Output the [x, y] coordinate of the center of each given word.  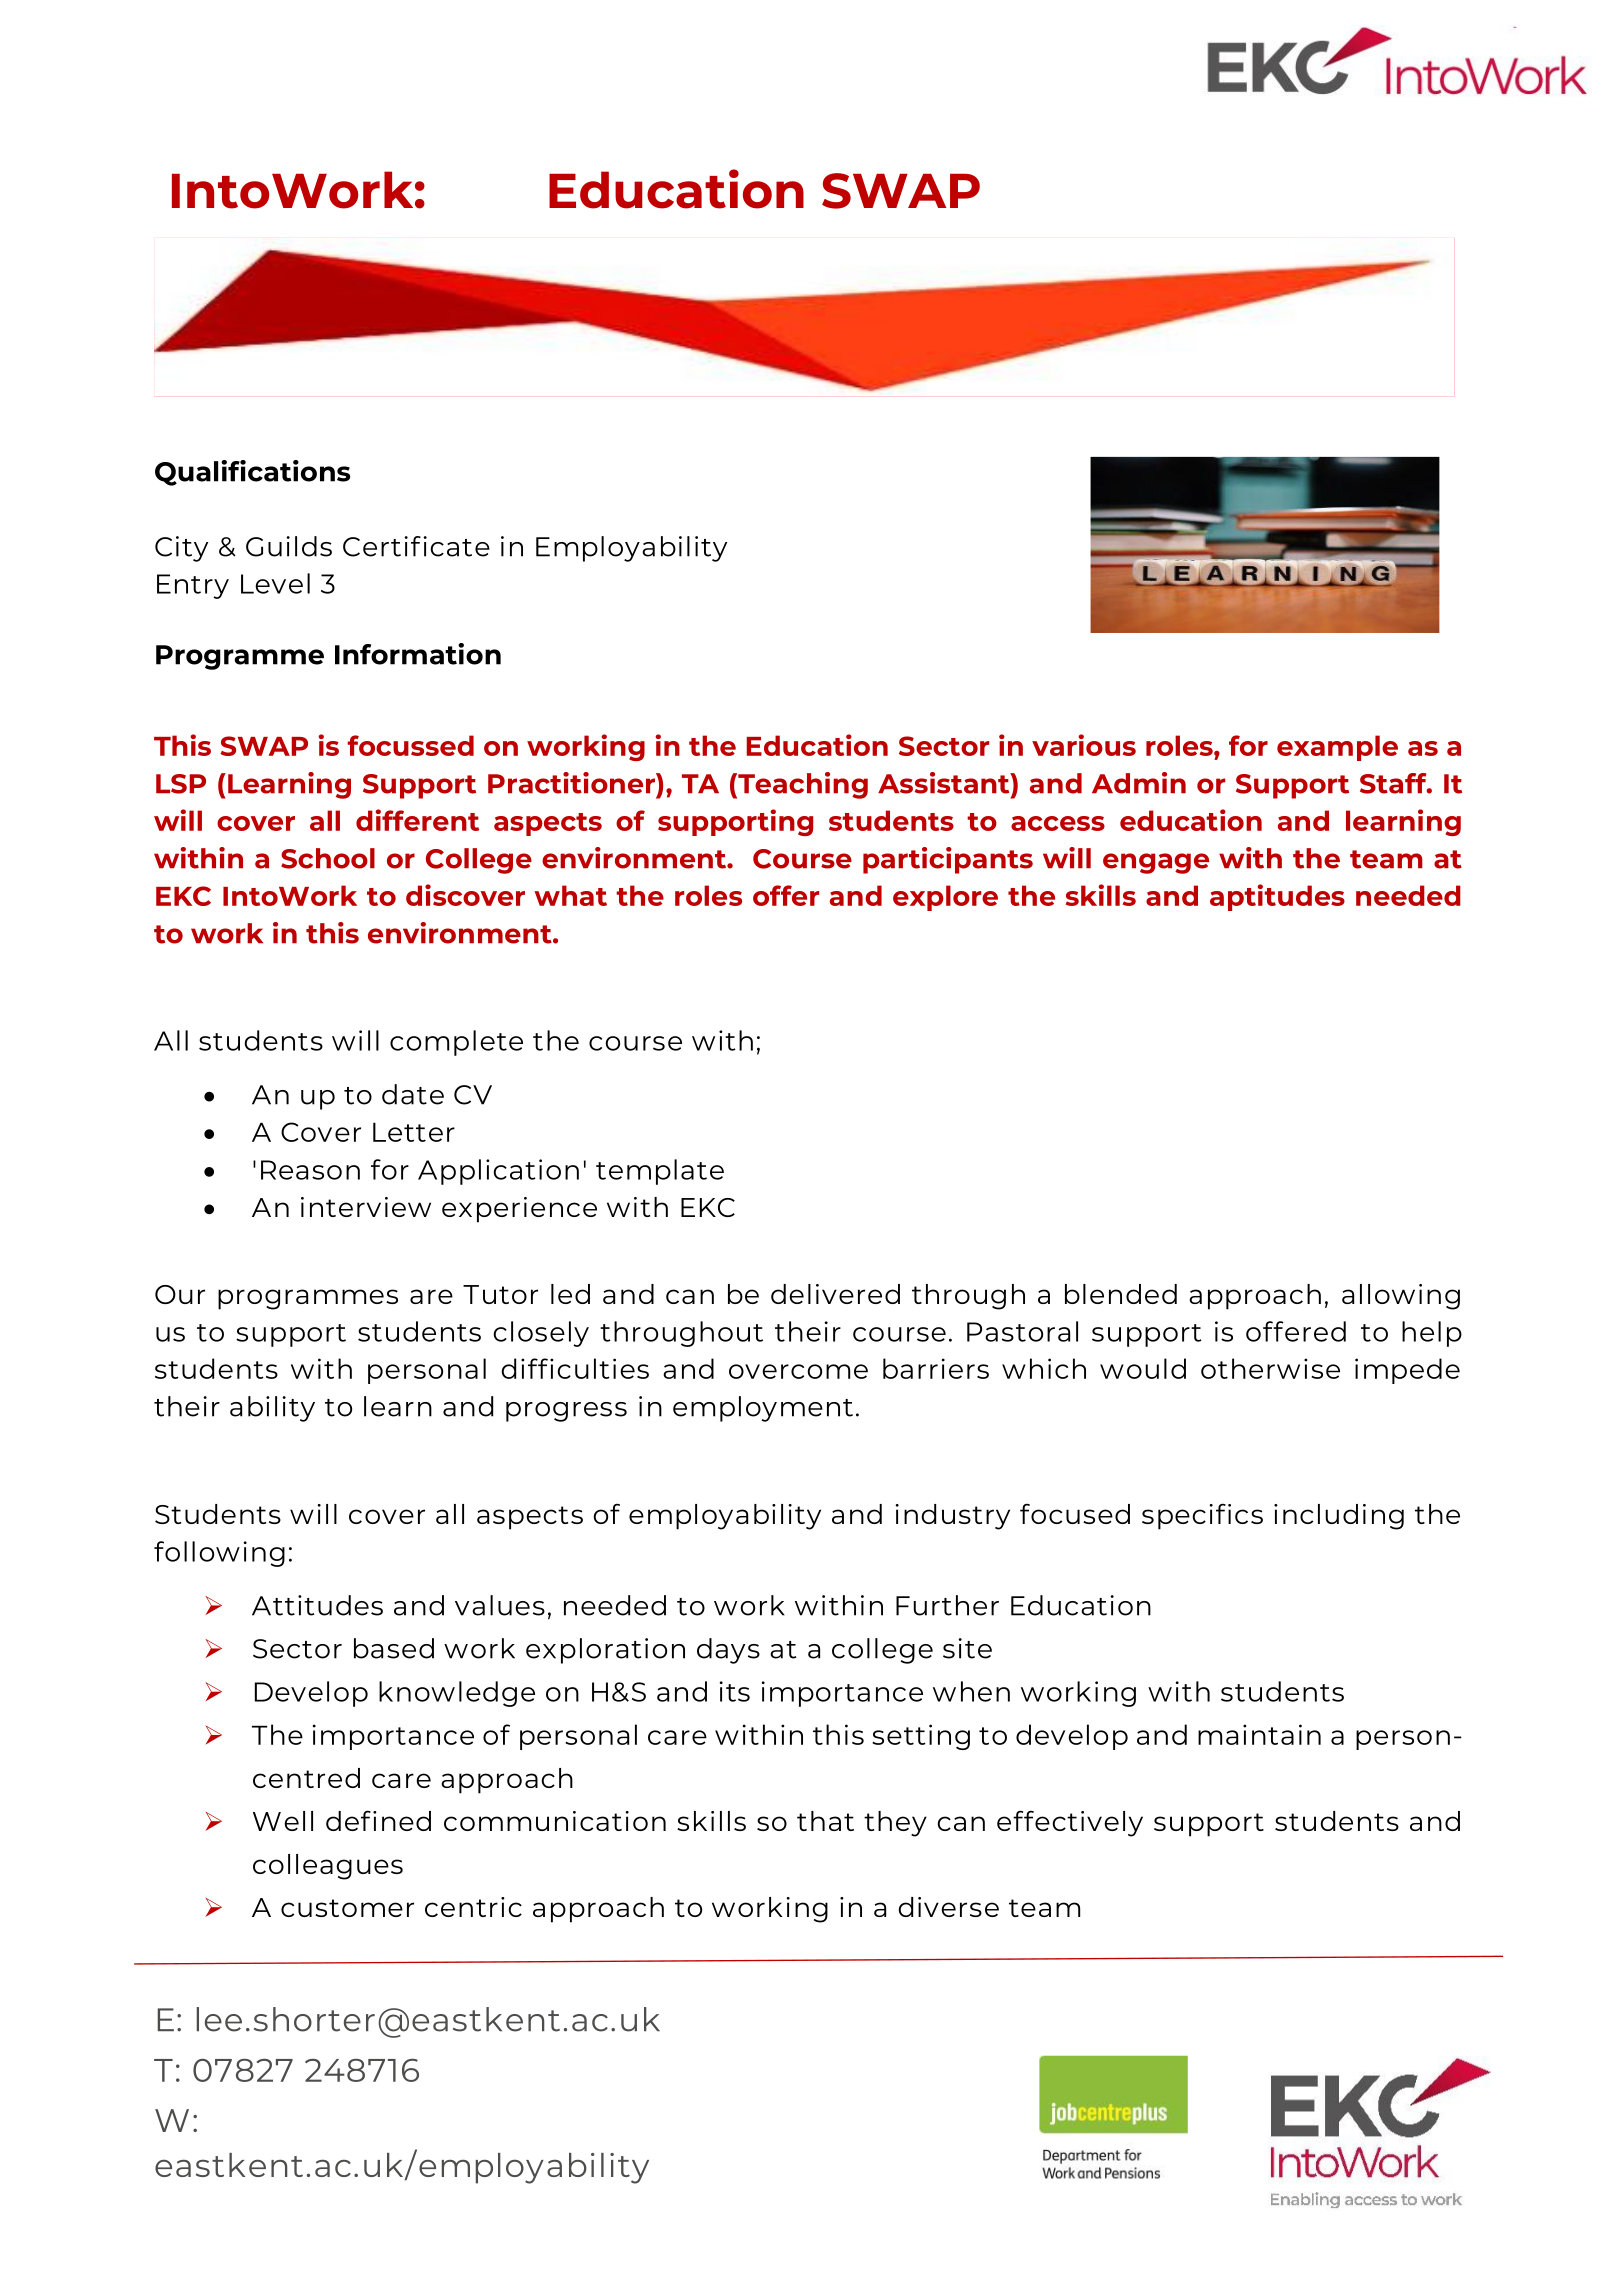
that [825, 1821]
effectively [1070, 1823]
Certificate [416, 546]
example [1337, 748]
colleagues [328, 1867]
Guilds [289, 546]
